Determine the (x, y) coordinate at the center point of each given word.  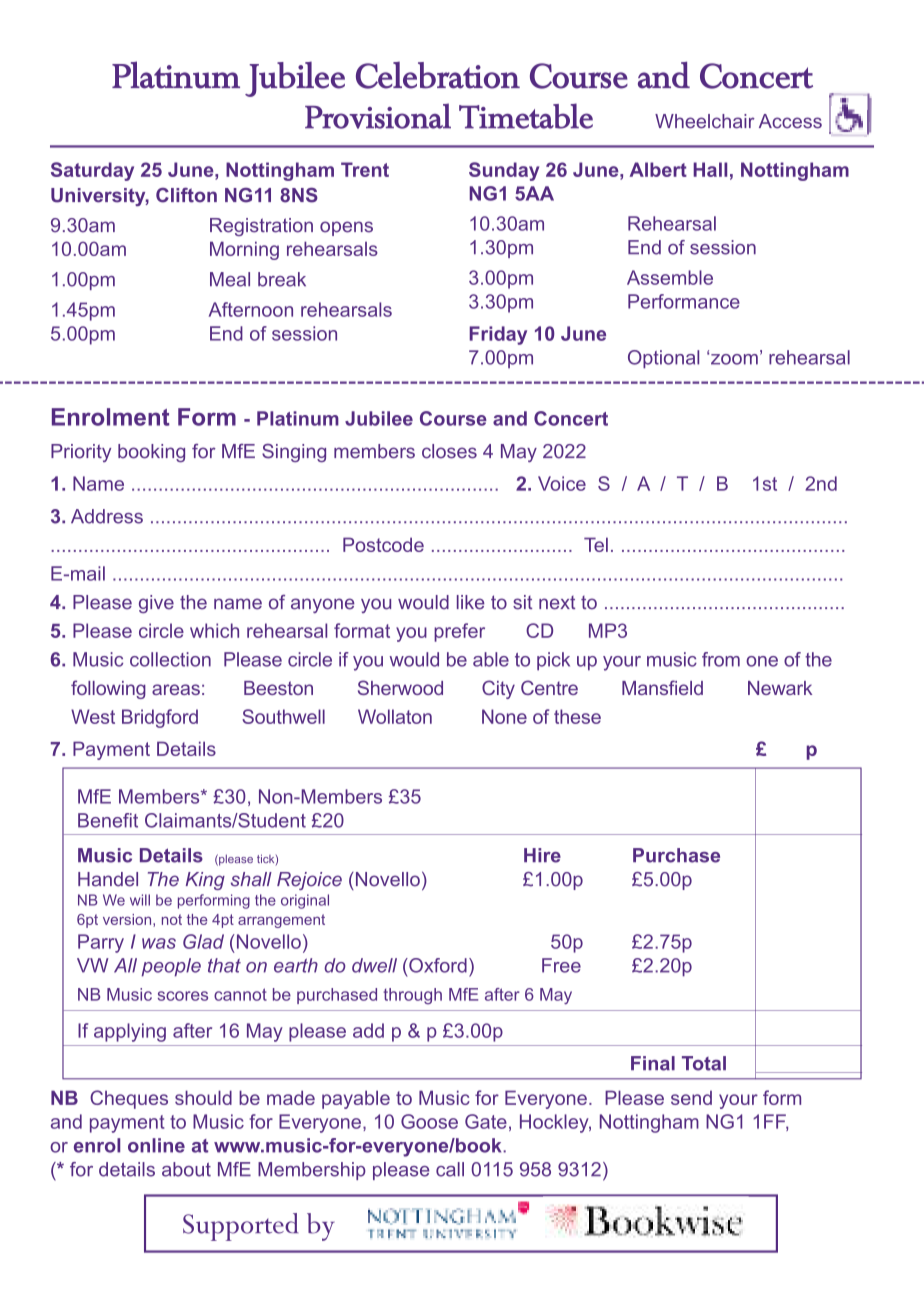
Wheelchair (705, 121)
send (691, 1098)
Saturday (92, 171)
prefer (459, 632)
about (186, 1169)
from (721, 659)
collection (170, 659)
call (450, 1169)
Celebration (438, 75)
